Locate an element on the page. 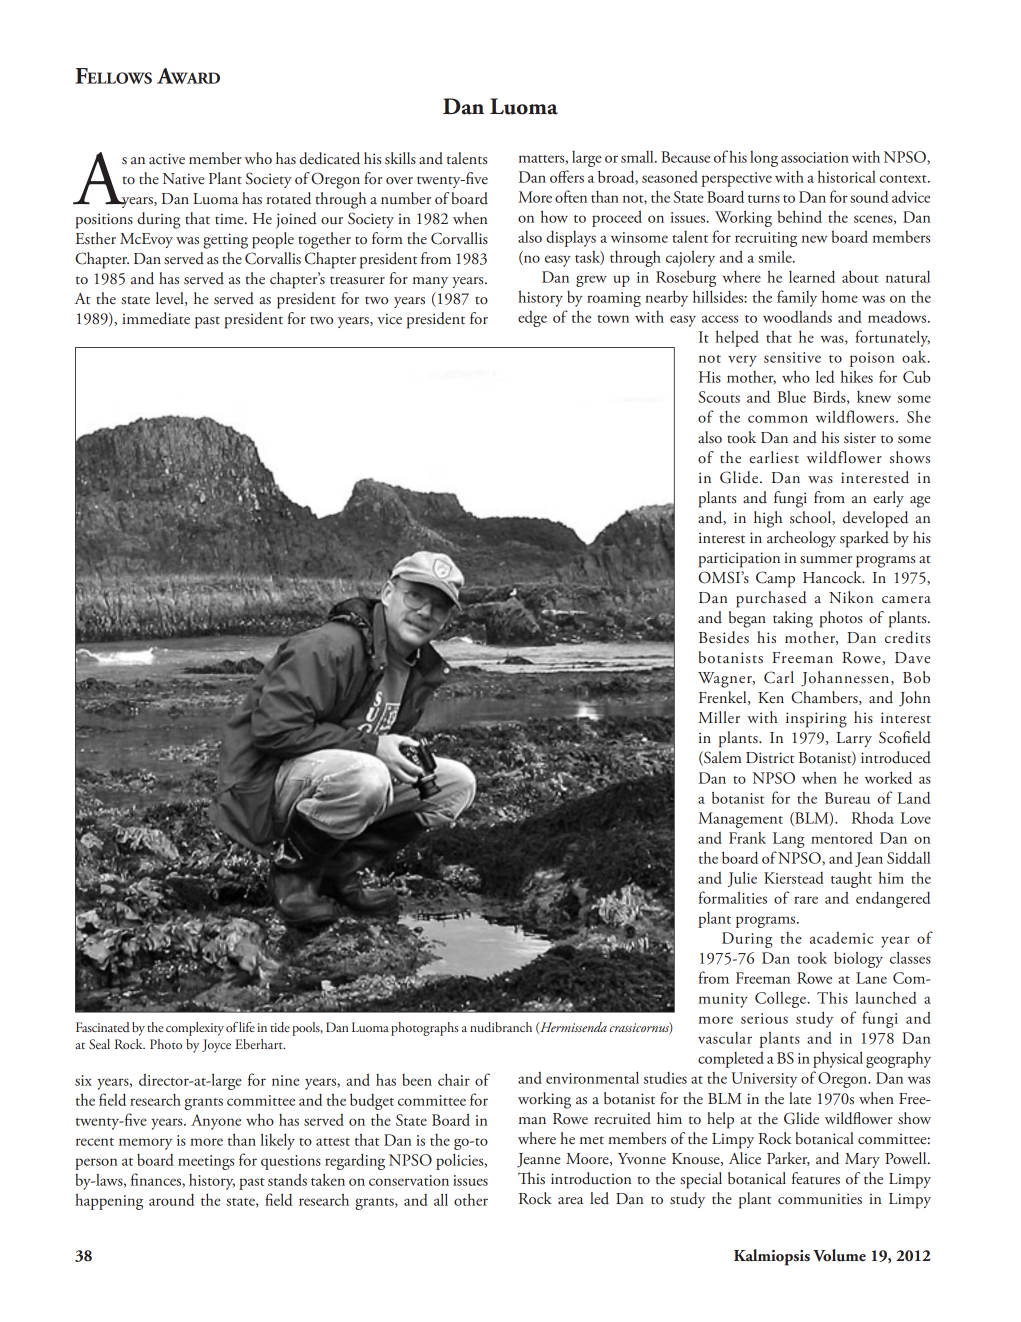 This page has width=1021, height=1322. Native is located at coordinates (183, 179).
